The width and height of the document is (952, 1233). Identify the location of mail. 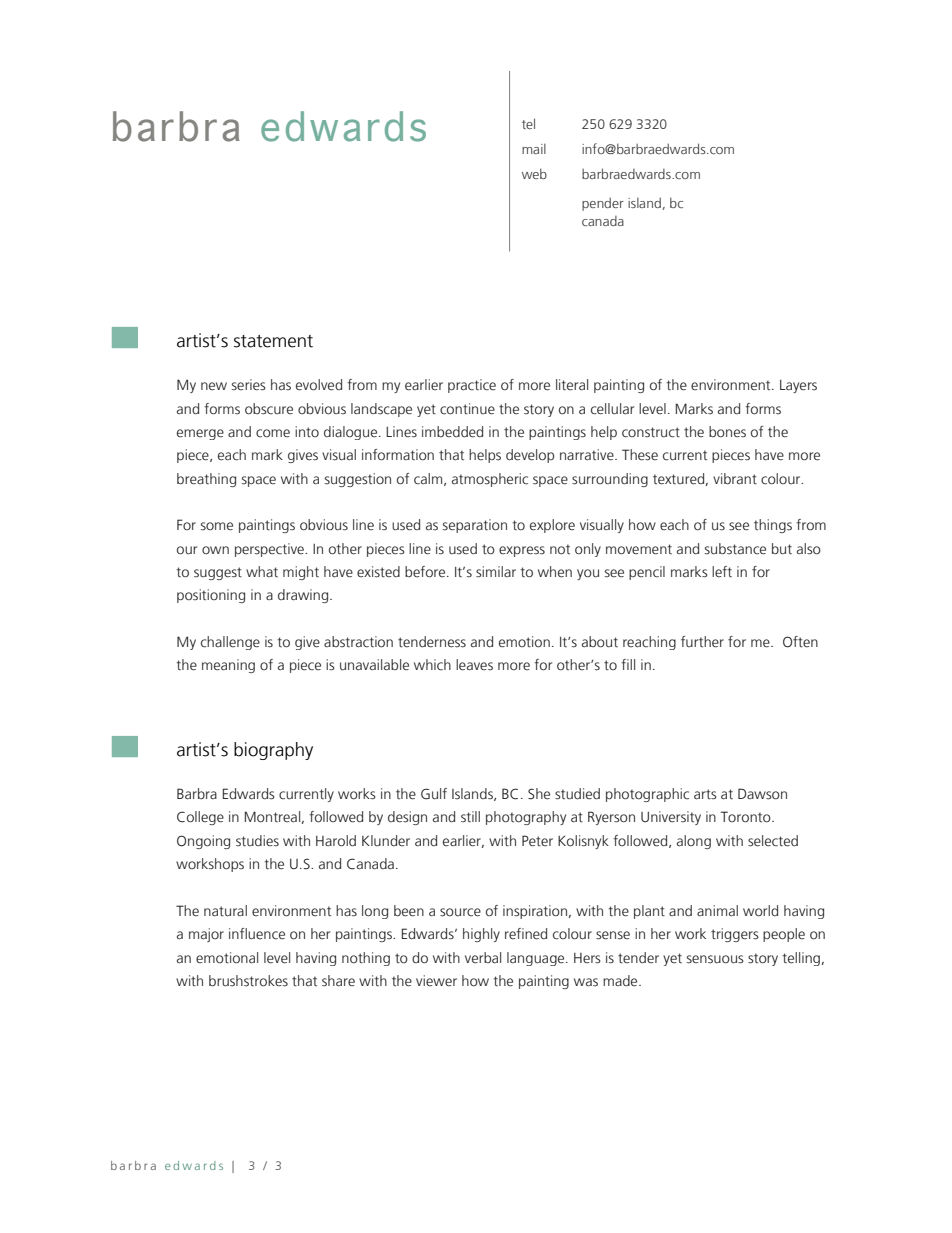
(534, 149).
